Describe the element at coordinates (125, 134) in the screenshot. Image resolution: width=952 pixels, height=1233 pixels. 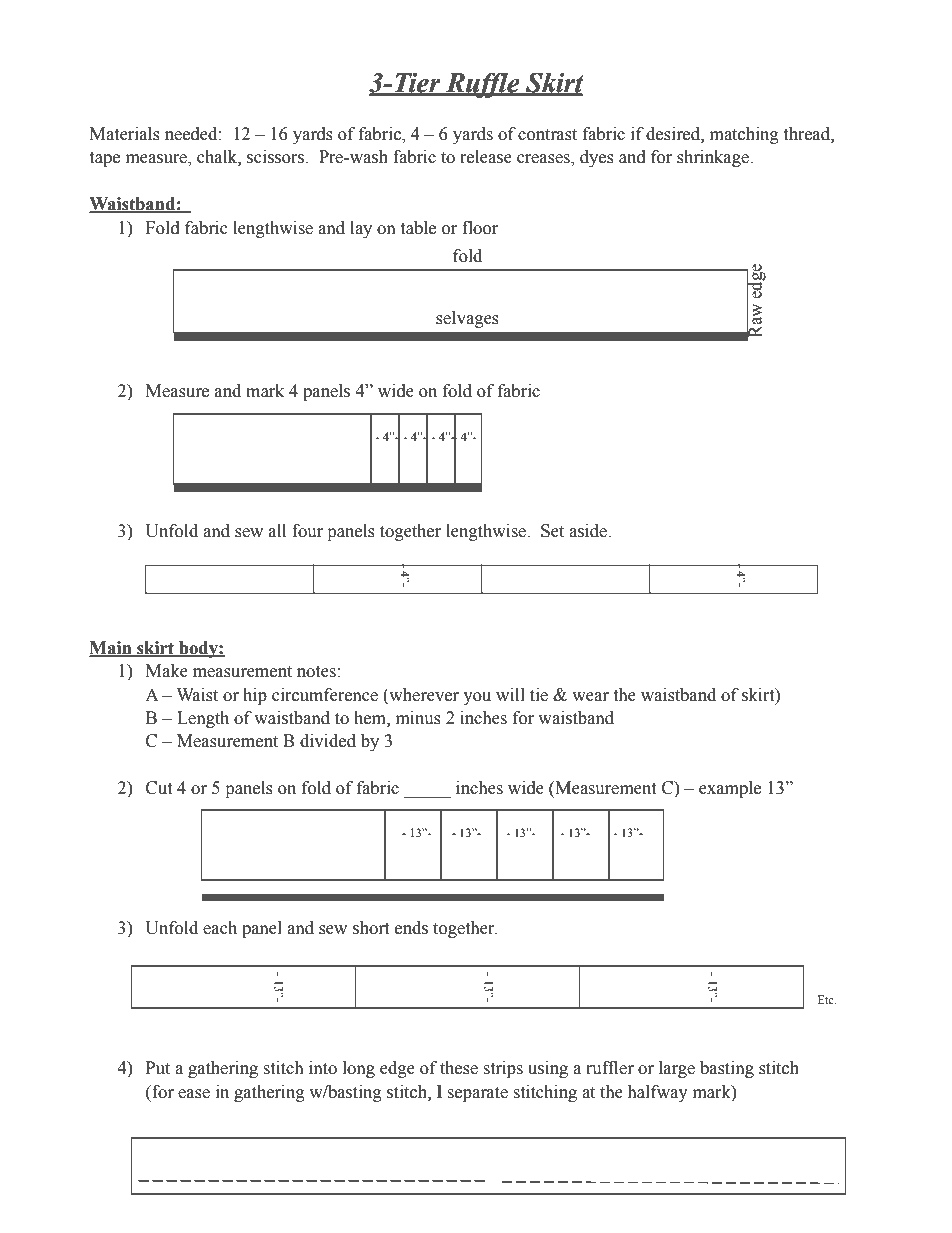
I see `Materials` at that location.
